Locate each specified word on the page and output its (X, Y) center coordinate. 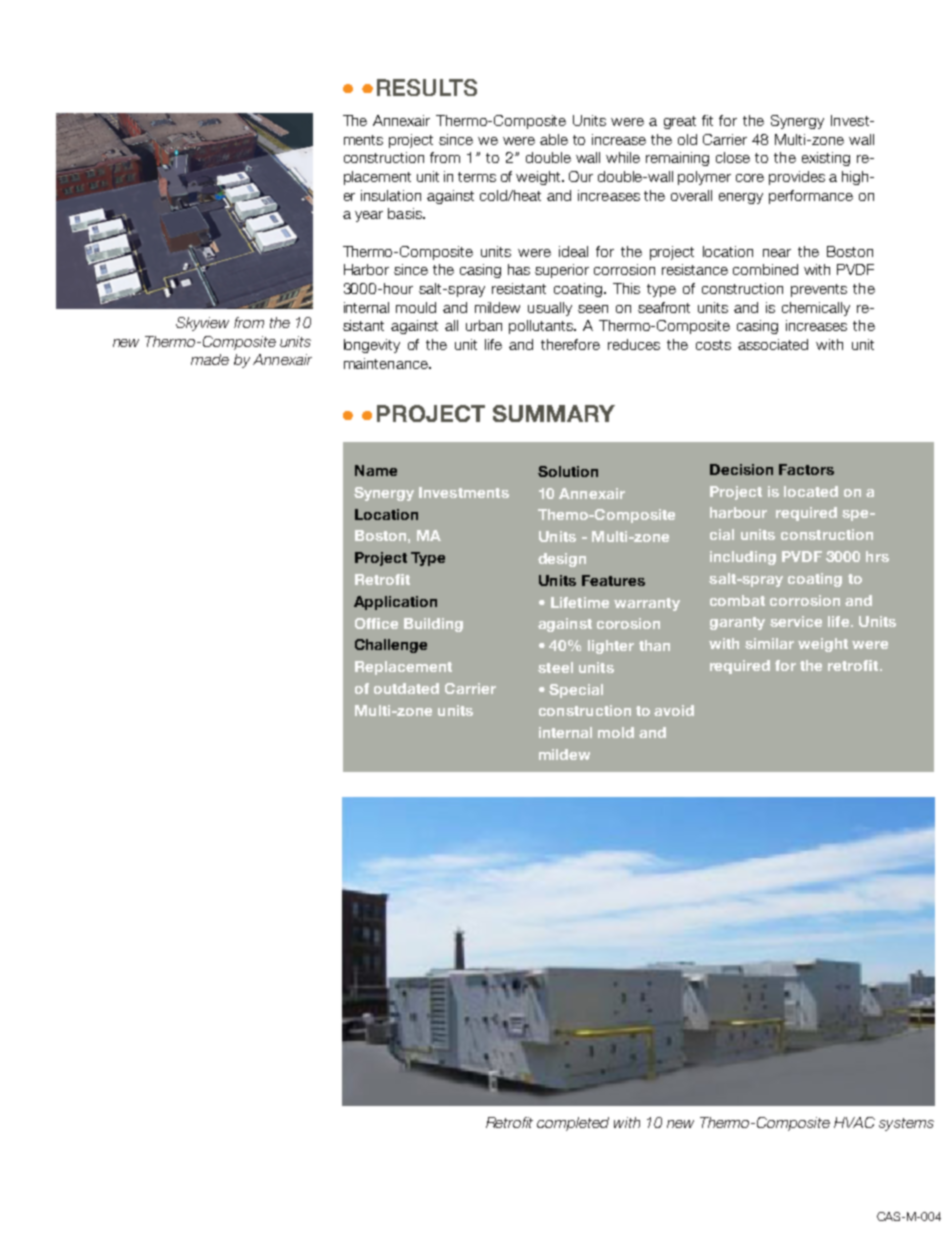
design (562, 560)
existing (826, 159)
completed (573, 1124)
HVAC (854, 1122)
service (796, 621)
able (554, 139)
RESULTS (427, 87)
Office (376, 623)
